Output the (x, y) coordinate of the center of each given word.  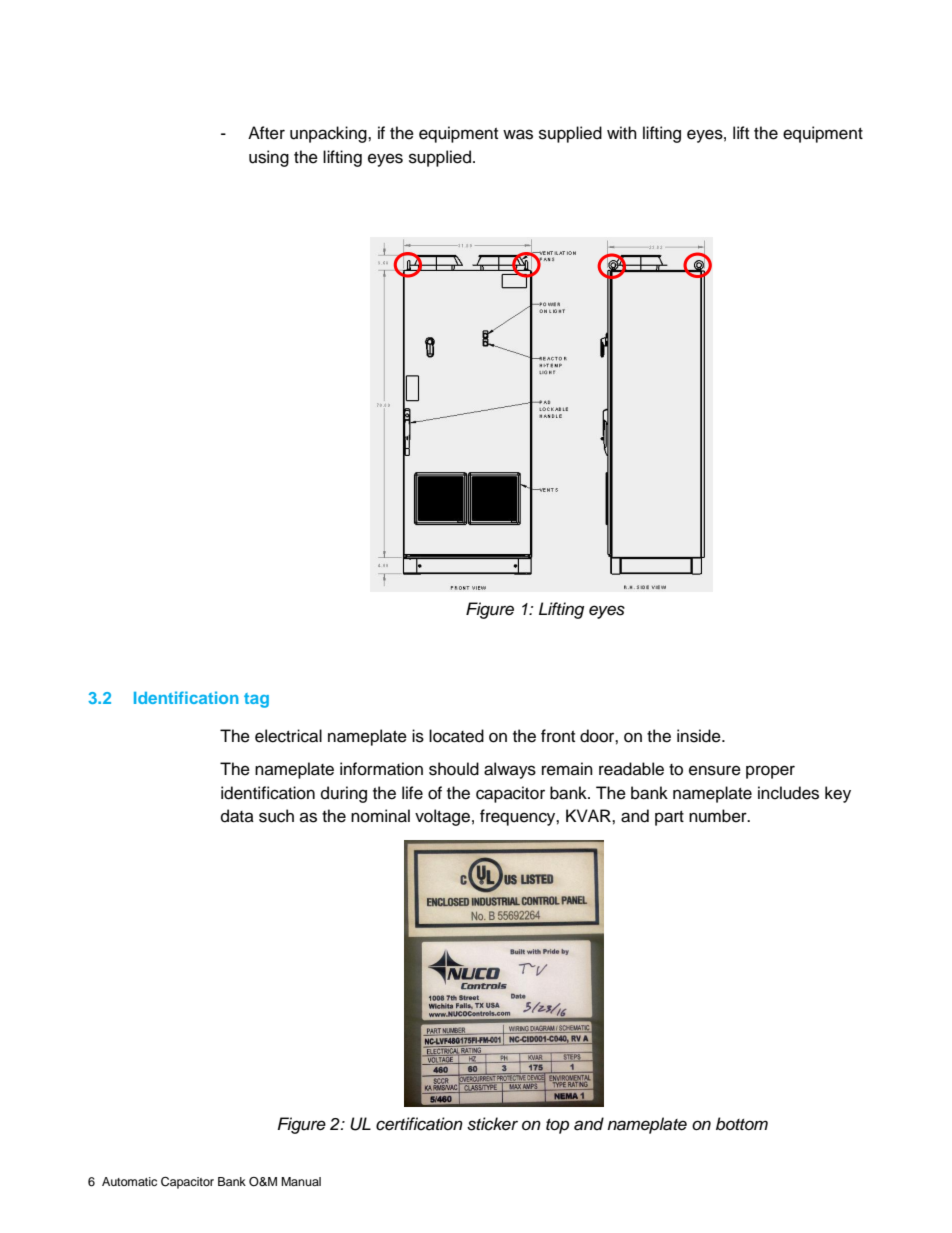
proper (770, 772)
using (269, 158)
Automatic (129, 1181)
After (266, 133)
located (456, 736)
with (622, 132)
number (719, 816)
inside (700, 736)
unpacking (329, 134)
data (237, 816)
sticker (492, 1124)
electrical (288, 736)
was (518, 134)
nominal (380, 816)
